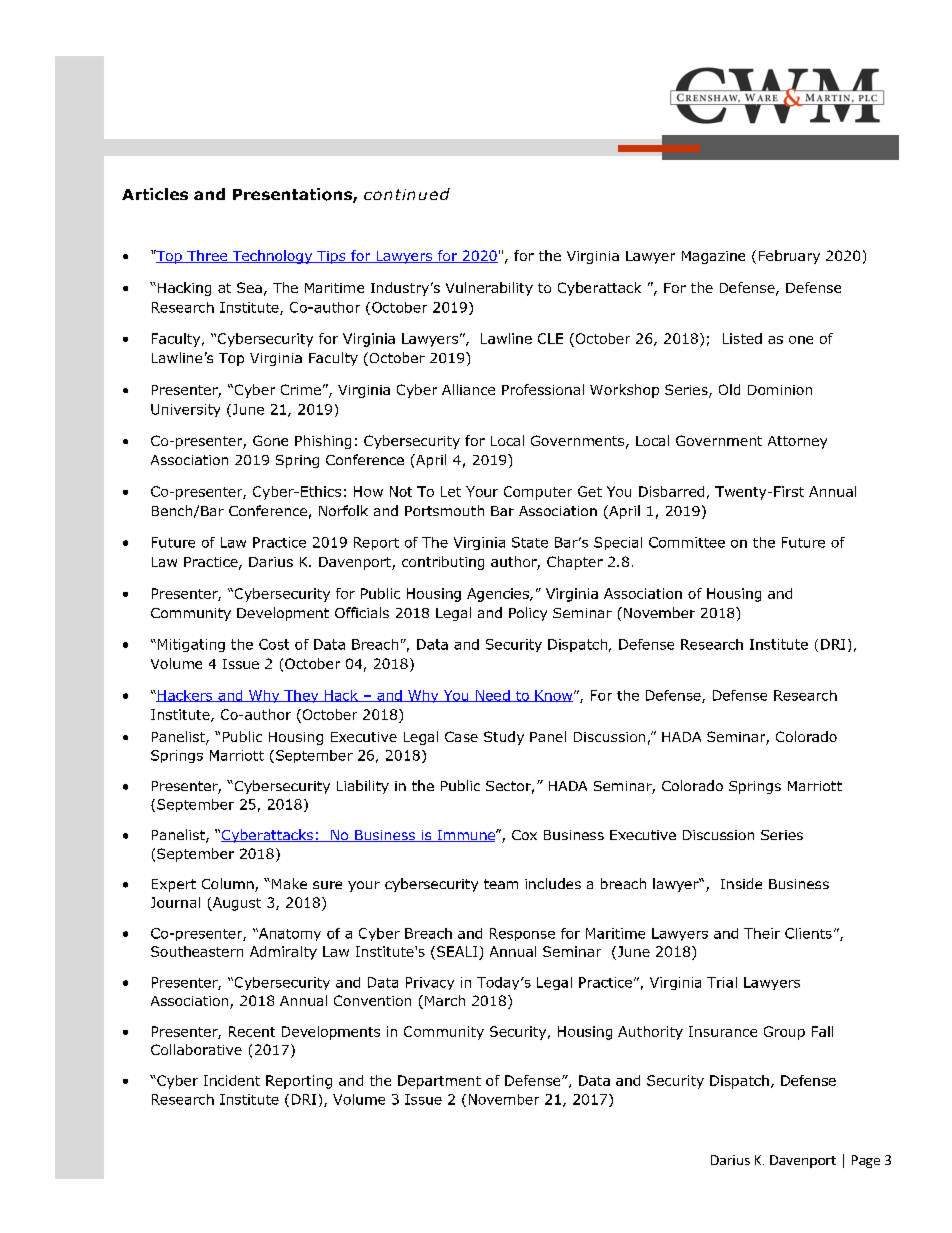 The width and height of the screenshot is (952, 1233). What do you see at coordinates (343, 510) in the screenshot?
I see `Norfolk` at bounding box center [343, 510].
